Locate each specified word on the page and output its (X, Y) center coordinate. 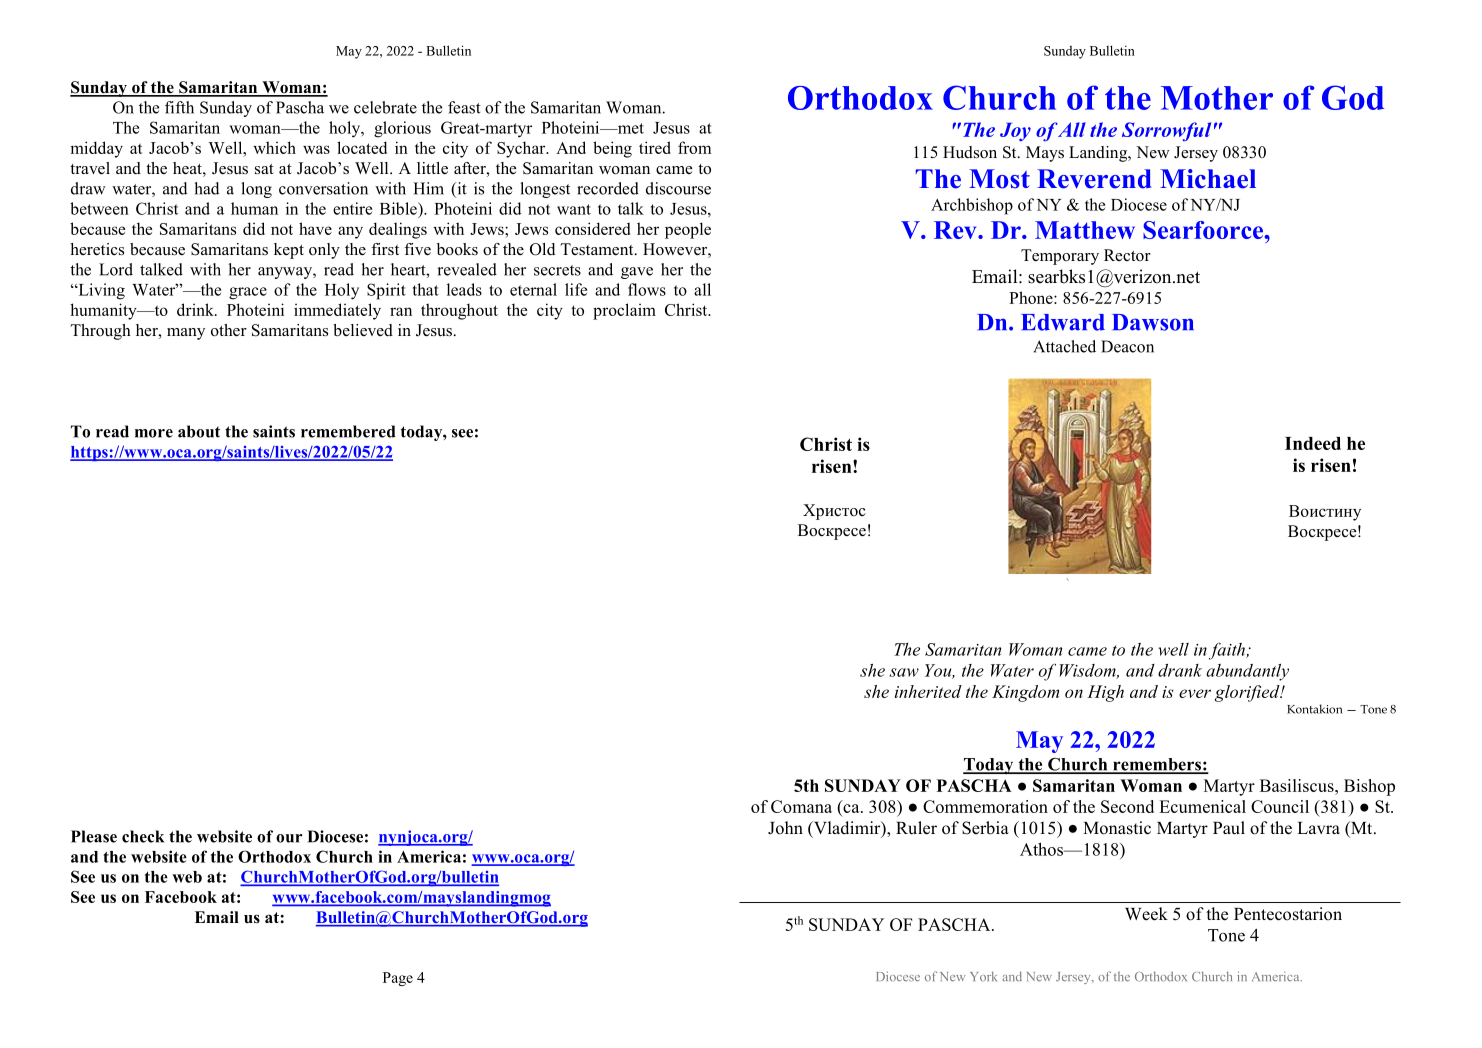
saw (904, 672)
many (186, 334)
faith (1228, 651)
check (143, 836)
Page (398, 979)
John (785, 828)
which (274, 147)
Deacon (1127, 346)
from (694, 147)
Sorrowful (1166, 131)
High (1105, 693)
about (199, 431)
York (983, 976)
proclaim (624, 311)
